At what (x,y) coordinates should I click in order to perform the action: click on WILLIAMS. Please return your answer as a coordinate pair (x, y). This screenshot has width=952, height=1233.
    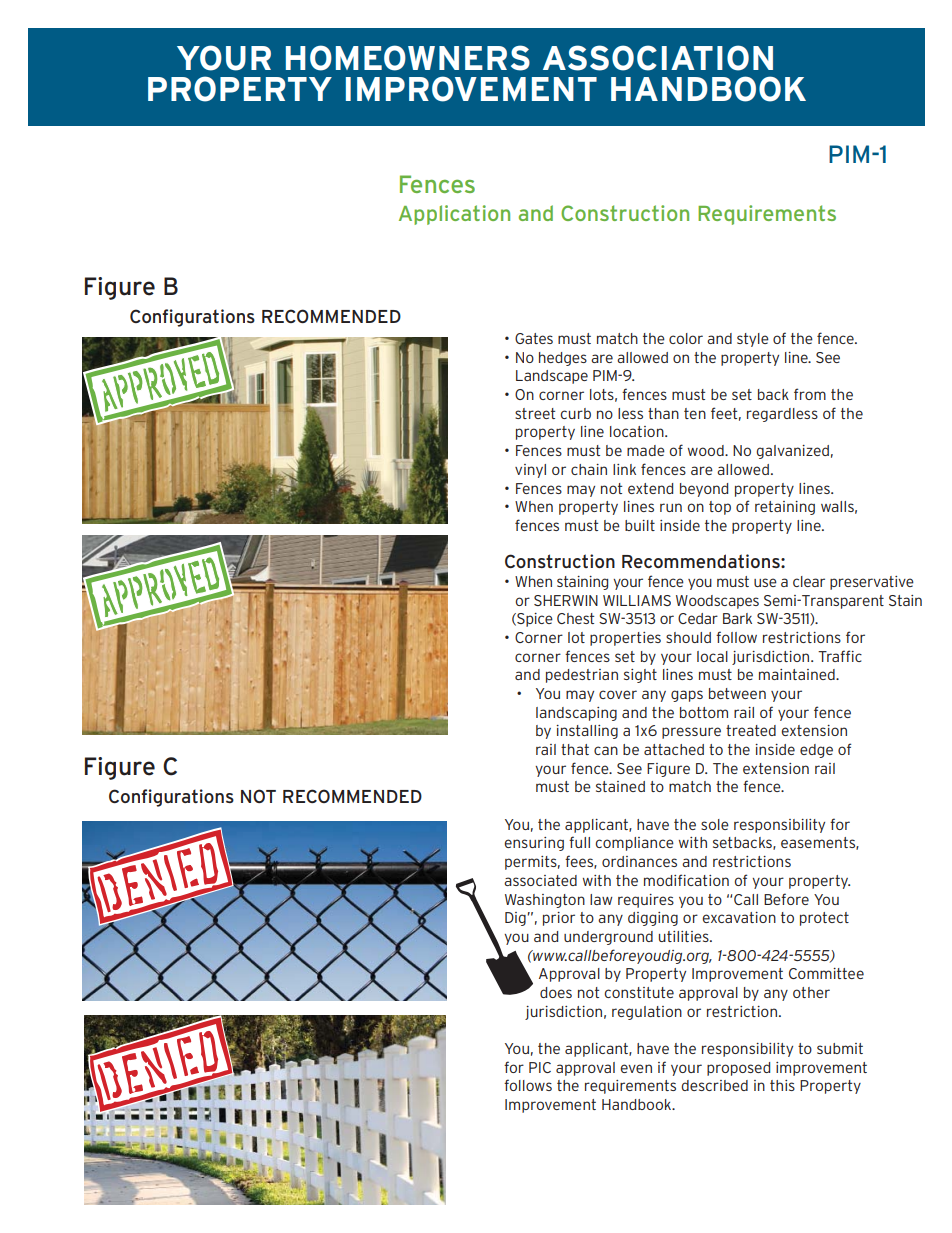
    Looking at the image, I should click on (637, 600).
